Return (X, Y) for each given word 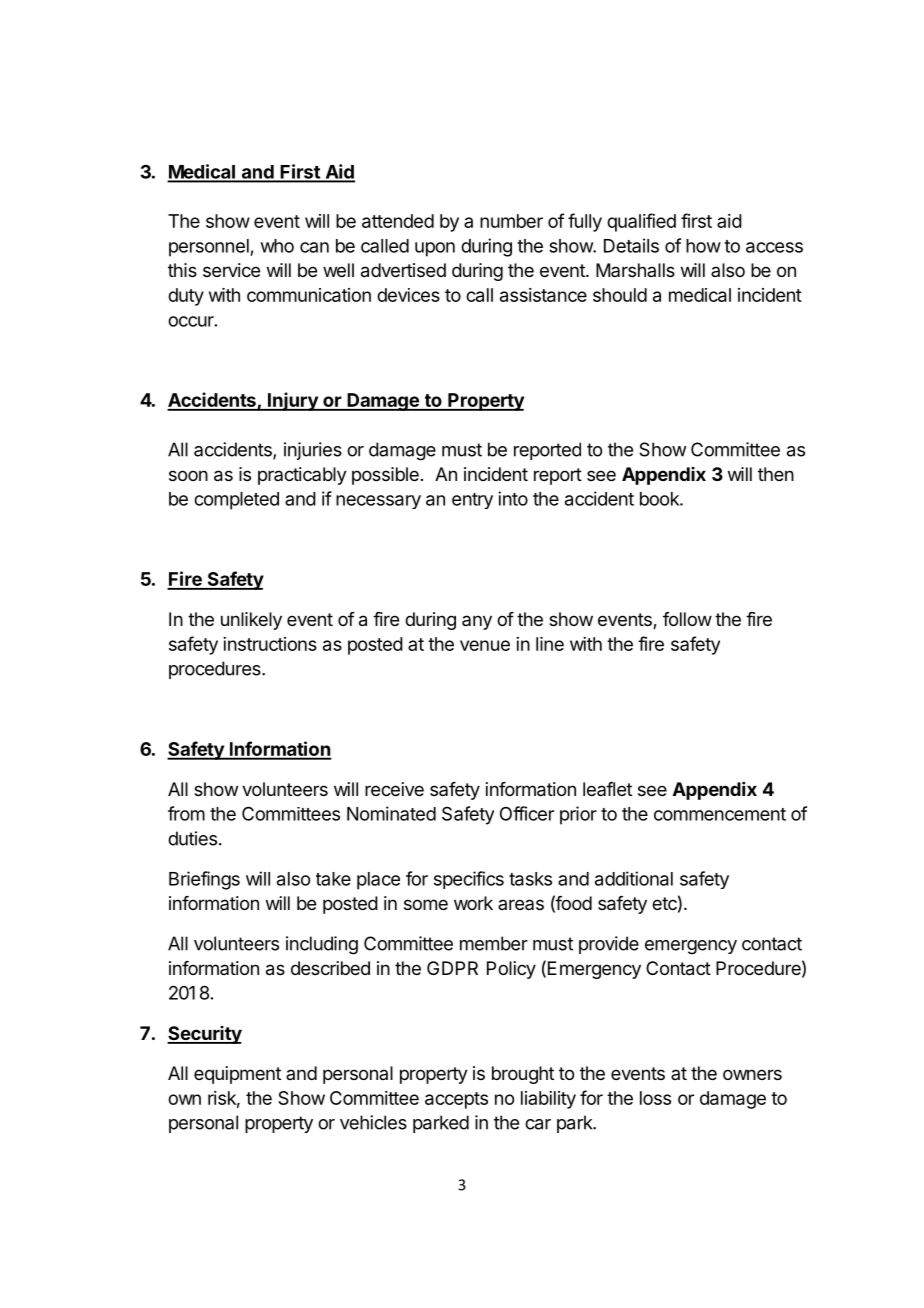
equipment (237, 1075)
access (774, 247)
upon (435, 249)
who (277, 246)
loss (655, 1098)
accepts (456, 1100)
